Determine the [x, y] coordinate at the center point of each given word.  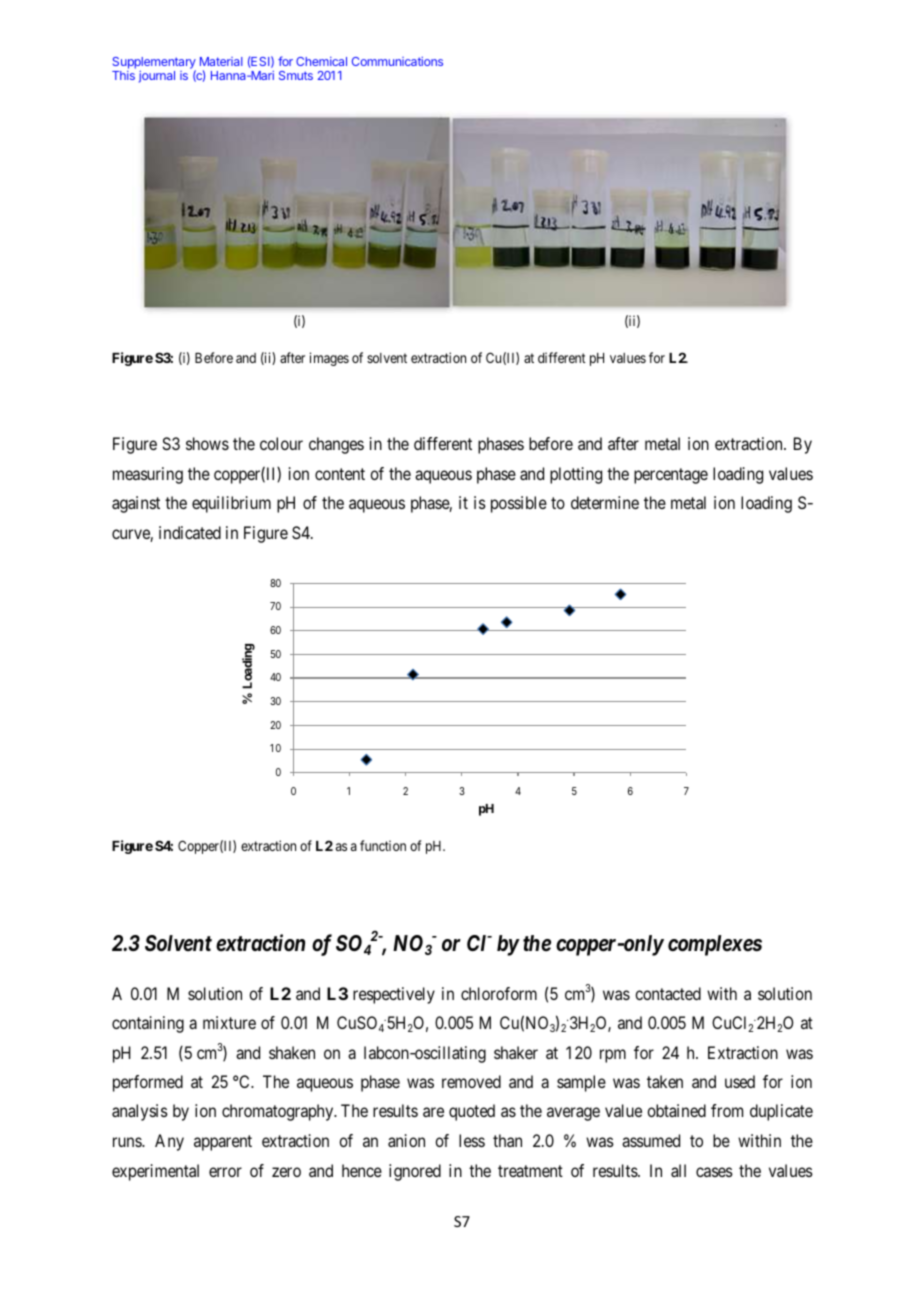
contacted [668, 993]
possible [519, 504]
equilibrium [231, 504]
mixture [229, 1022]
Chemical [321, 61]
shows [207, 443]
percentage [671, 476]
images [329, 359]
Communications [397, 61]
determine [605, 502]
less [472, 1140]
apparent [223, 1143]
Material [221, 61]
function [383, 845]
